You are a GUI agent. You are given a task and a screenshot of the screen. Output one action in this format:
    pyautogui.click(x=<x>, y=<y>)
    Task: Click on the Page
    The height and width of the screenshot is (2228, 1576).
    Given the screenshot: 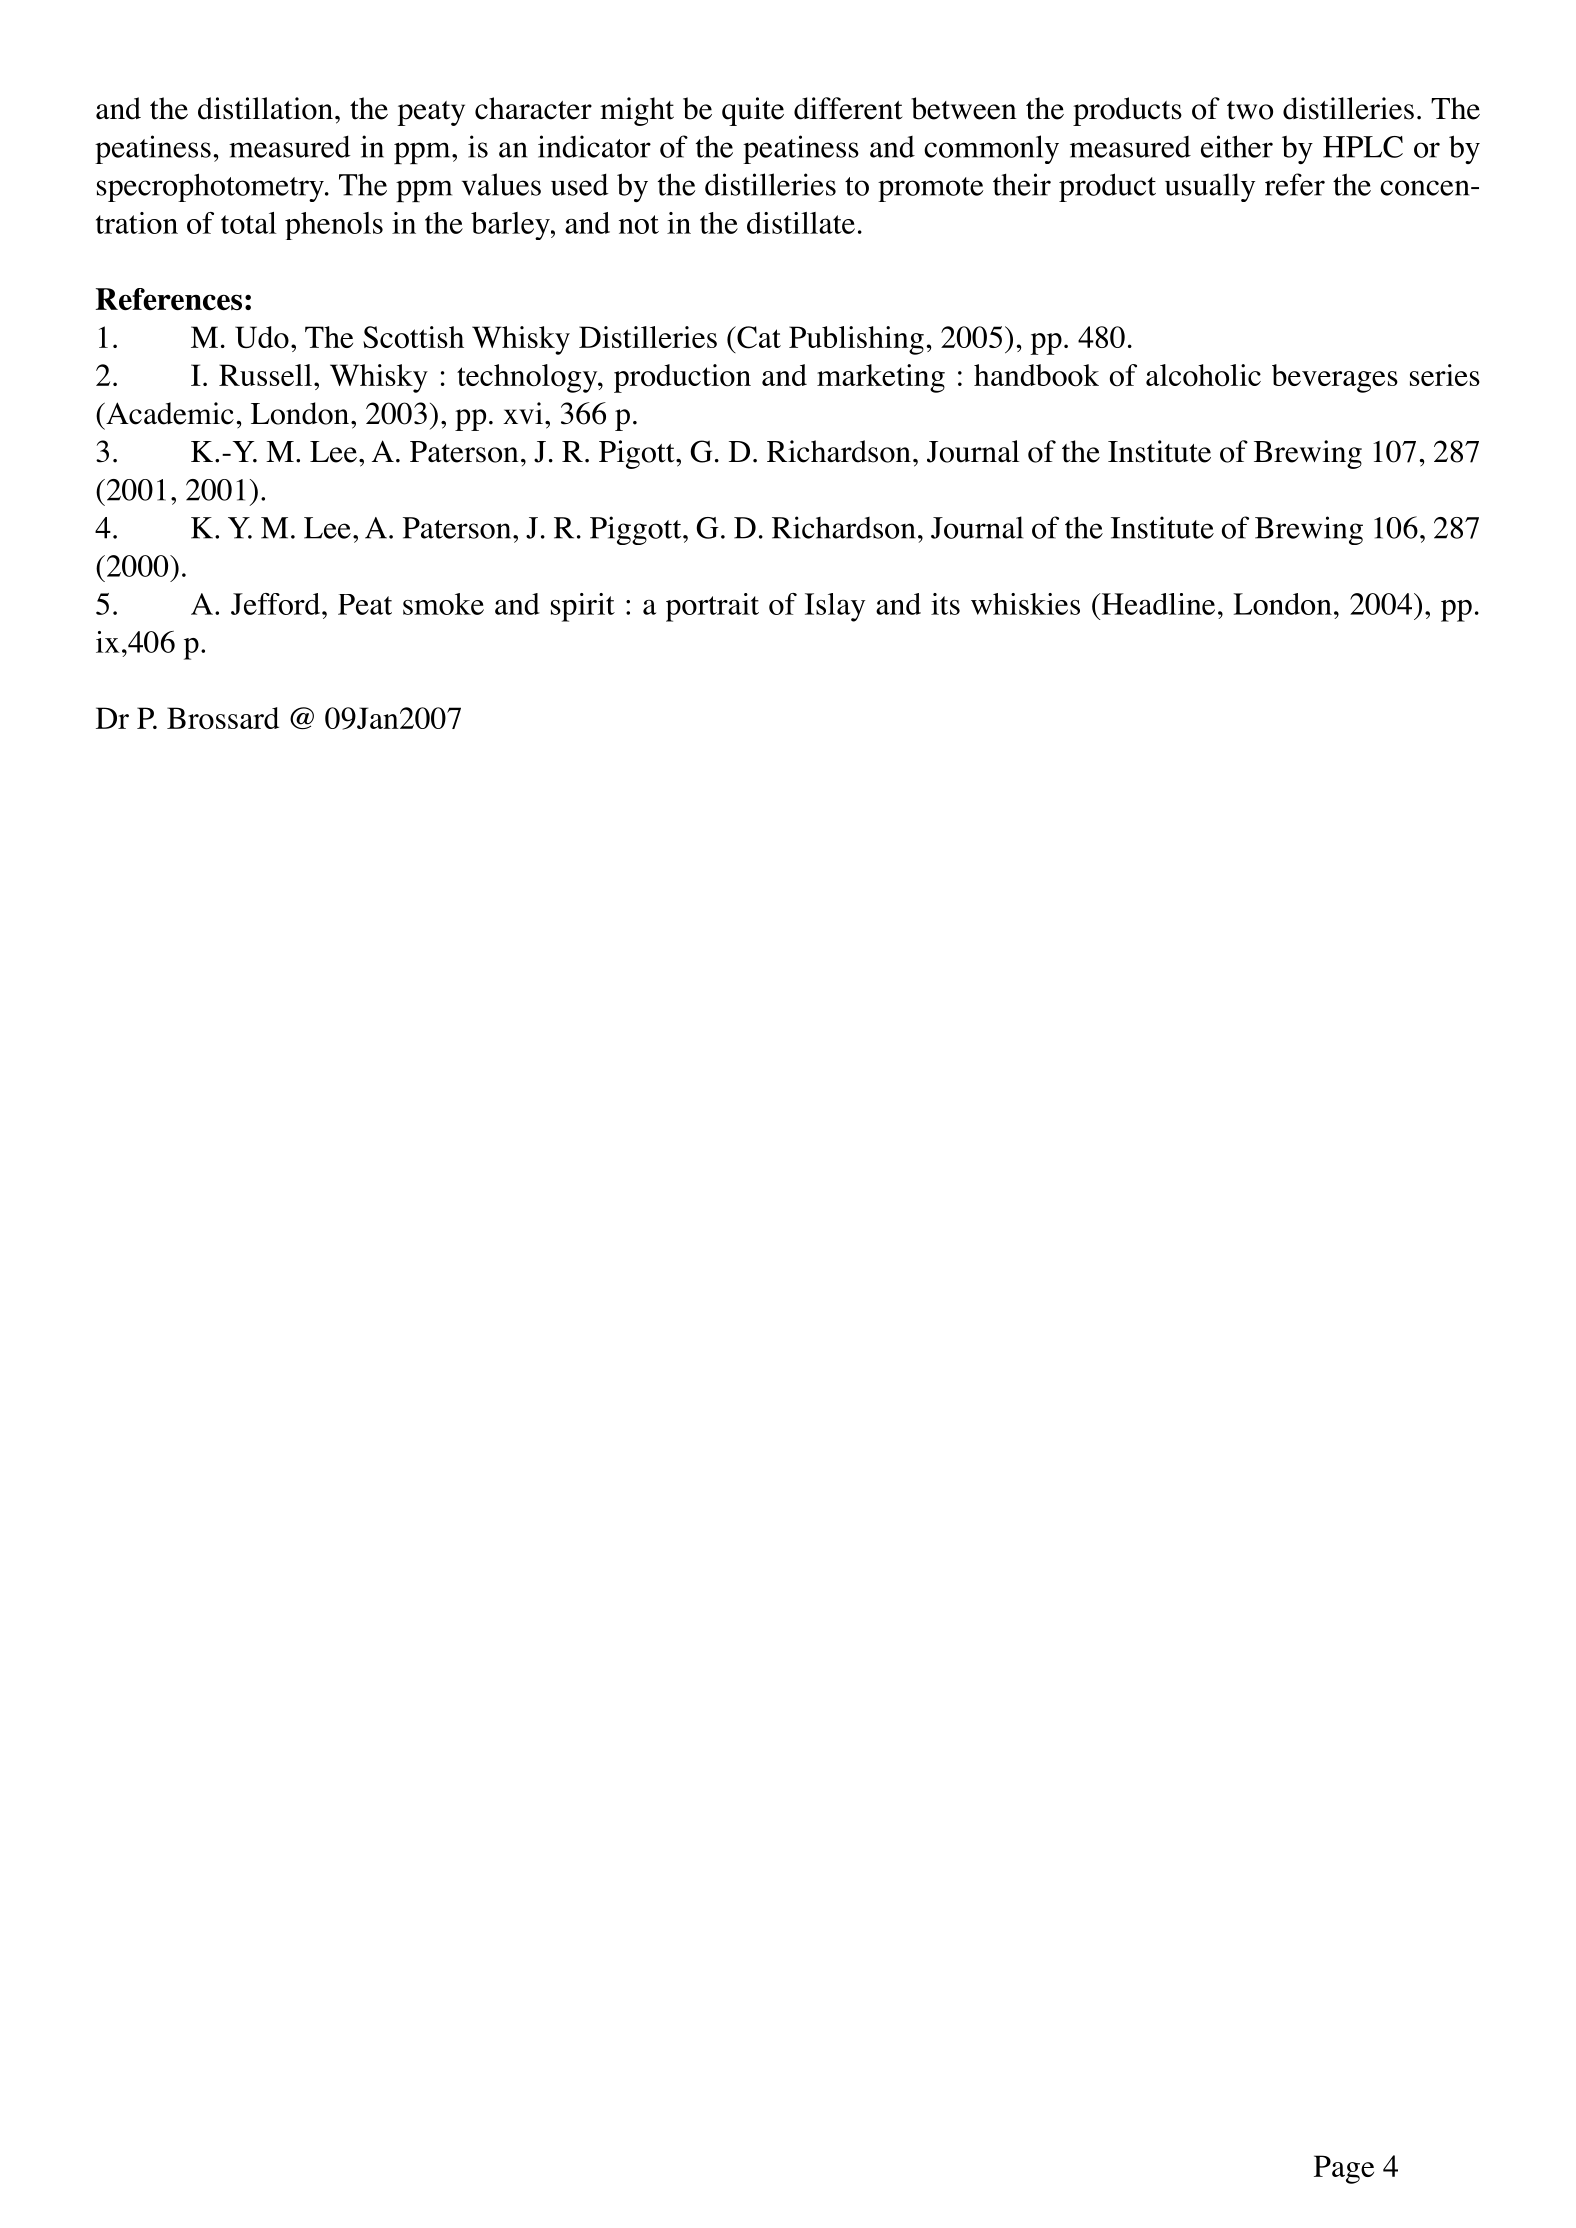 What is the action you would take?
    pyautogui.click(x=1344, y=2169)
